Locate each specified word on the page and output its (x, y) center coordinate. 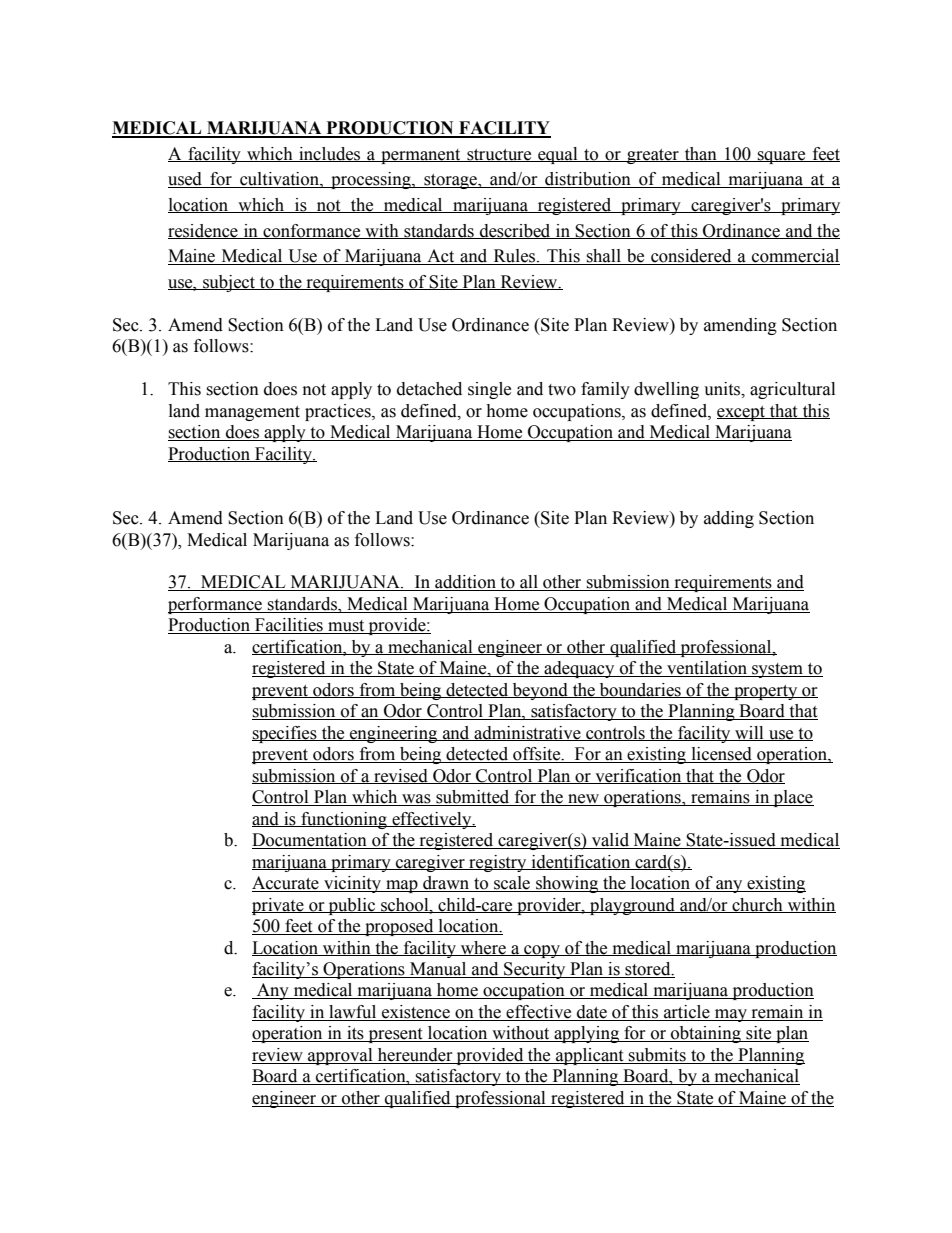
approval (340, 1056)
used (186, 180)
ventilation (707, 669)
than (700, 154)
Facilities (289, 626)
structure (499, 155)
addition (466, 583)
